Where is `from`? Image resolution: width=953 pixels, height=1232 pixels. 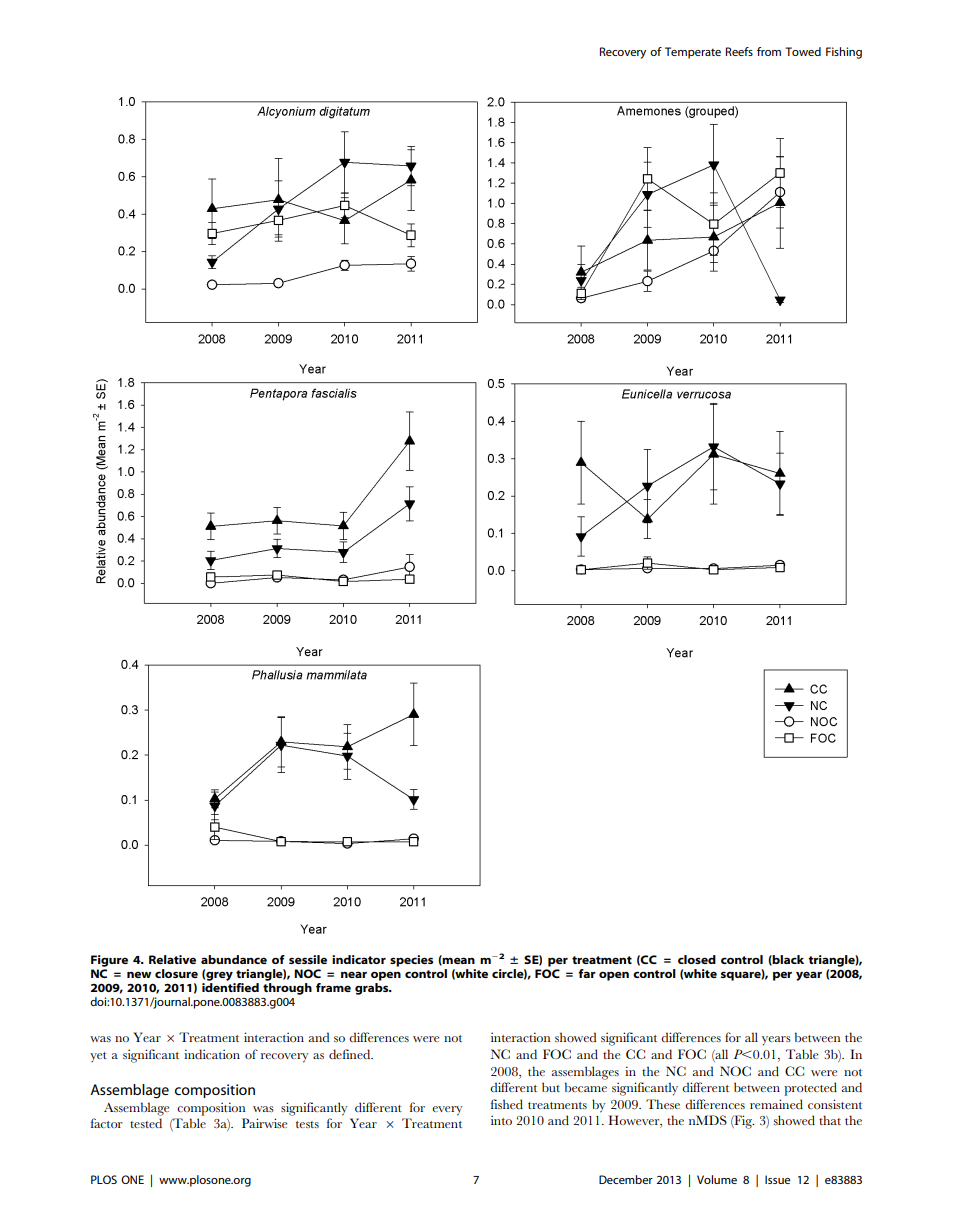
from is located at coordinates (769, 51).
